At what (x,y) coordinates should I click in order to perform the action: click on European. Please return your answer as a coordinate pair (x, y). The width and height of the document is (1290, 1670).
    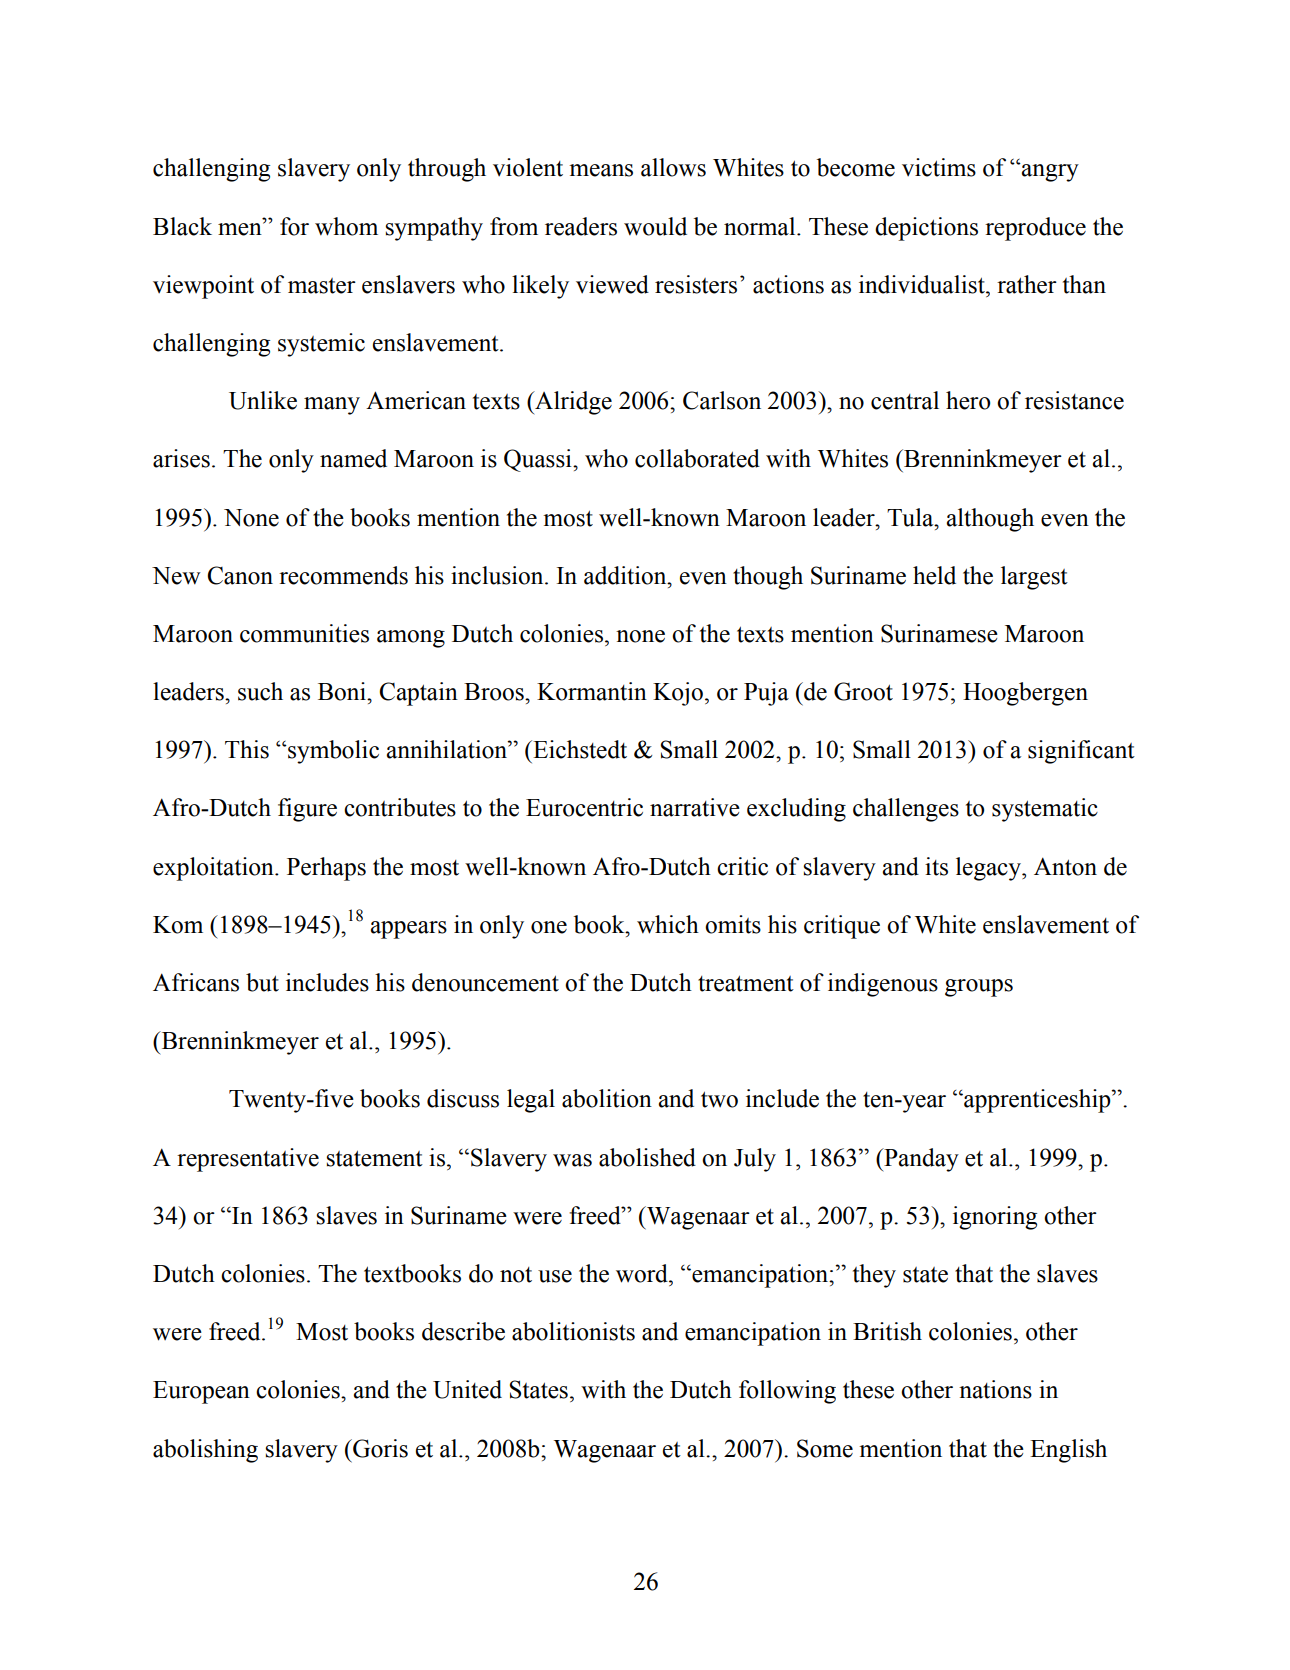
    Looking at the image, I should click on (201, 1392).
